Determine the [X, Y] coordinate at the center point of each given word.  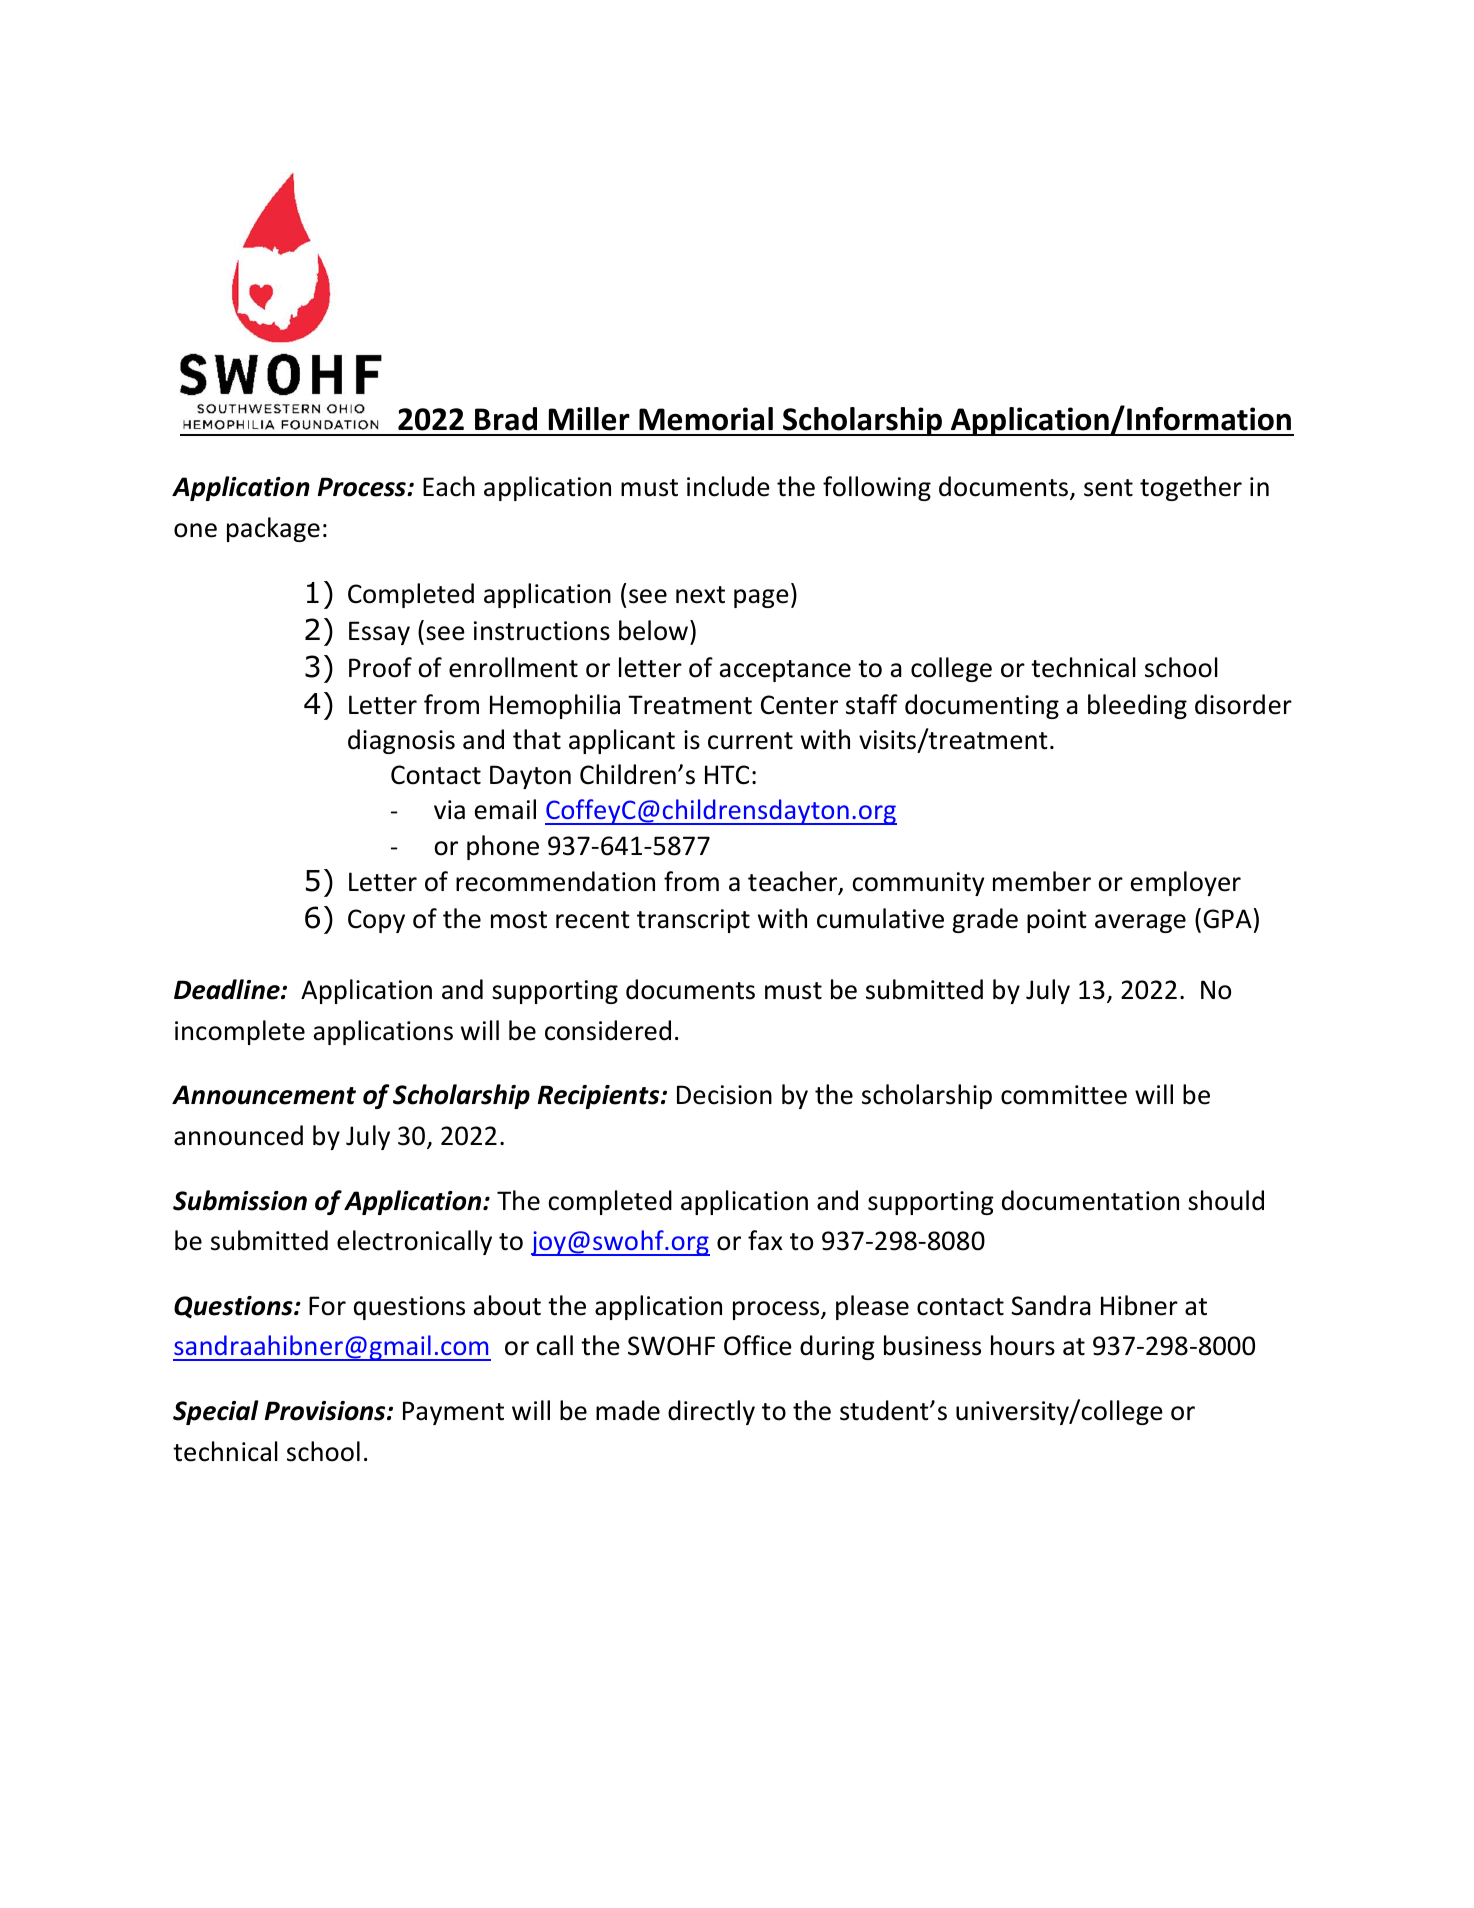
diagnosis [401, 741]
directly [711, 1412]
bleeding [1137, 706]
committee [1064, 1095]
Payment [453, 1413]
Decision [724, 1095]
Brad [506, 419]
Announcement [264, 1095]
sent [1108, 488]
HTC [727, 775]
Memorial [706, 419]
